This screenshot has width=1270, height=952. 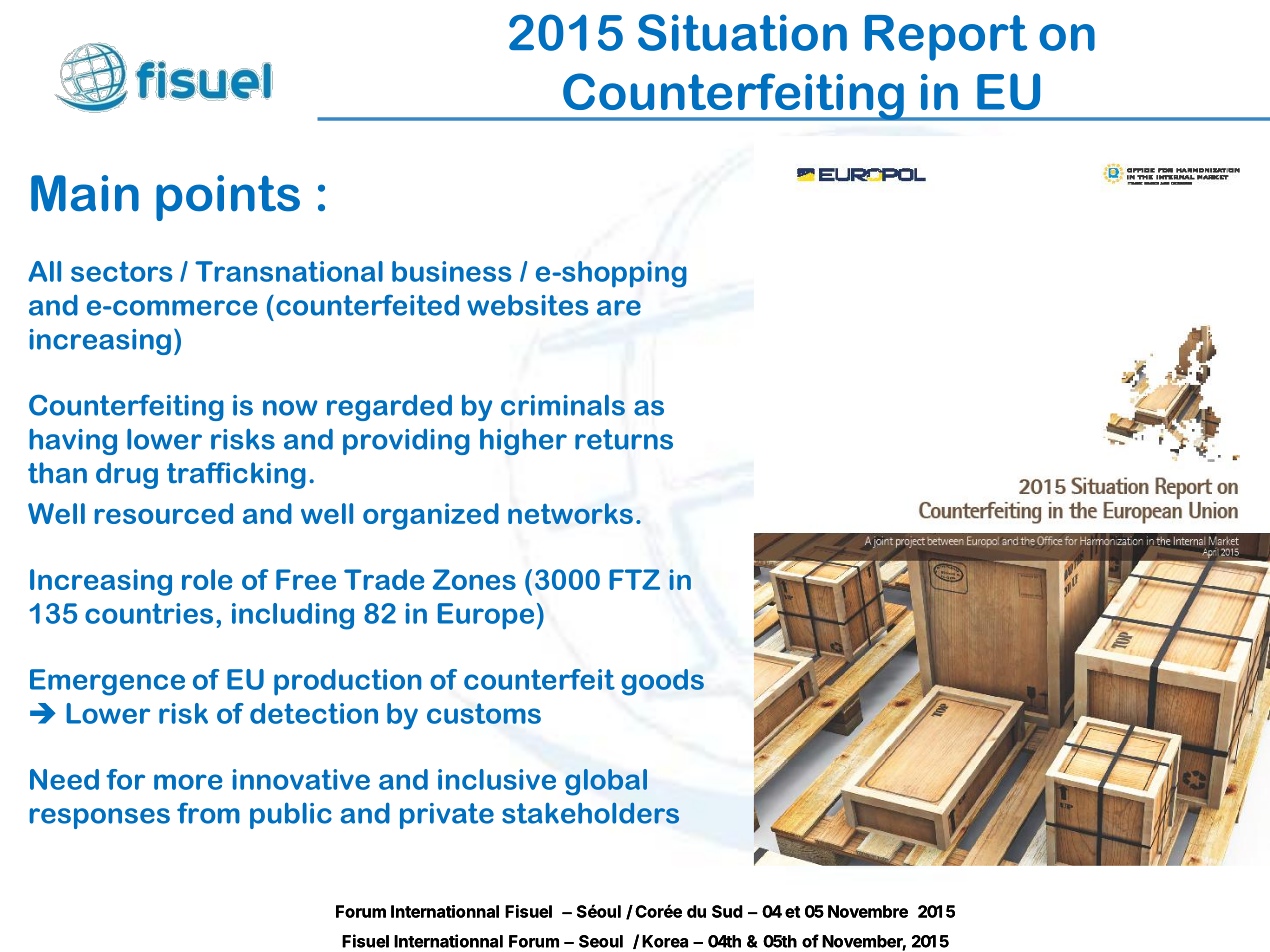 I want to click on higher, so click(x=523, y=441).
